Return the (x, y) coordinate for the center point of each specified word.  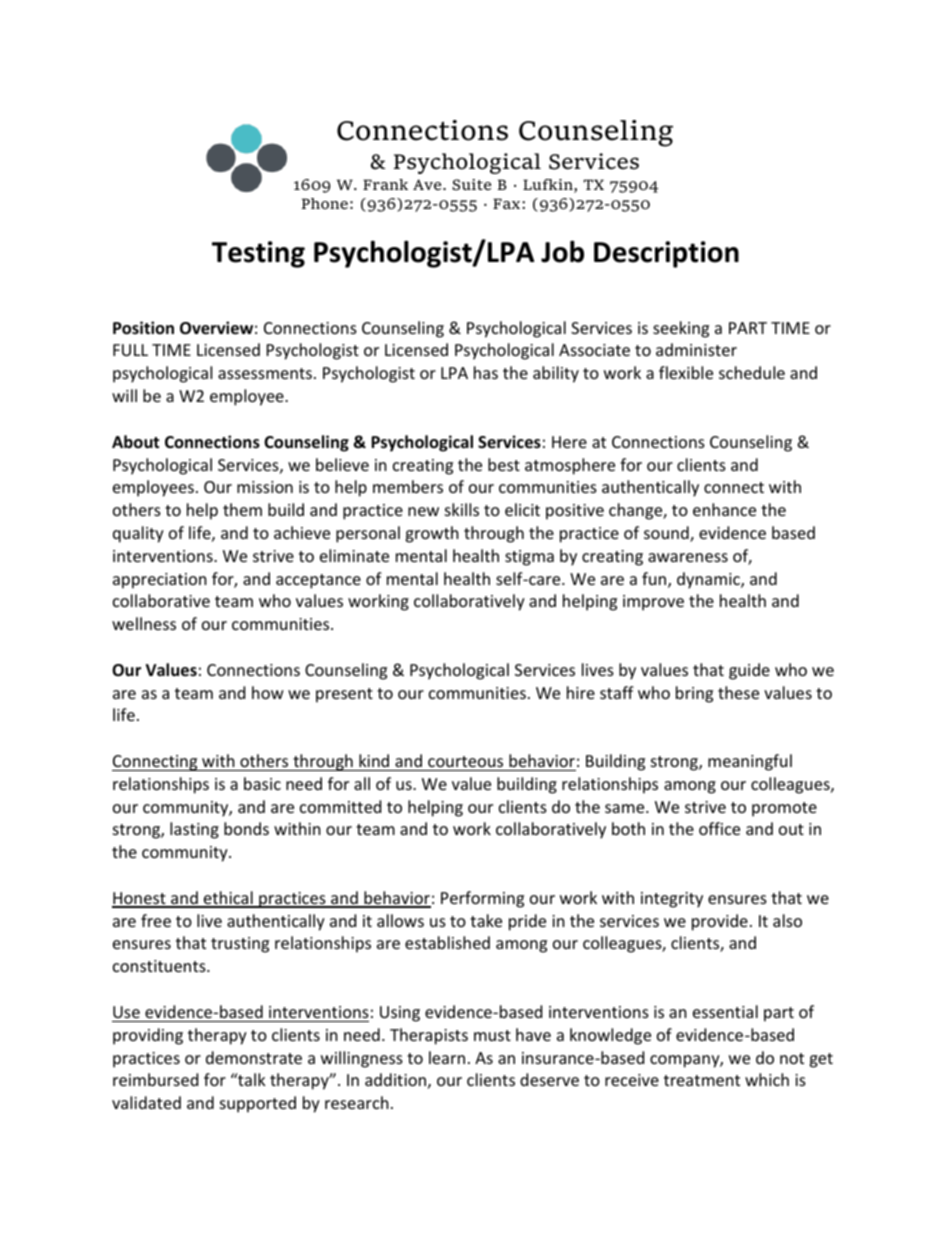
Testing (258, 254)
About (135, 442)
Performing (482, 899)
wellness (144, 623)
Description (666, 254)
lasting (194, 830)
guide (749, 671)
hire (581, 692)
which (767, 1079)
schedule (752, 372)
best (504, 464)
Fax (508, 203)
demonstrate (254, 1057)
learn (447, 1057)
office (719, 828)
